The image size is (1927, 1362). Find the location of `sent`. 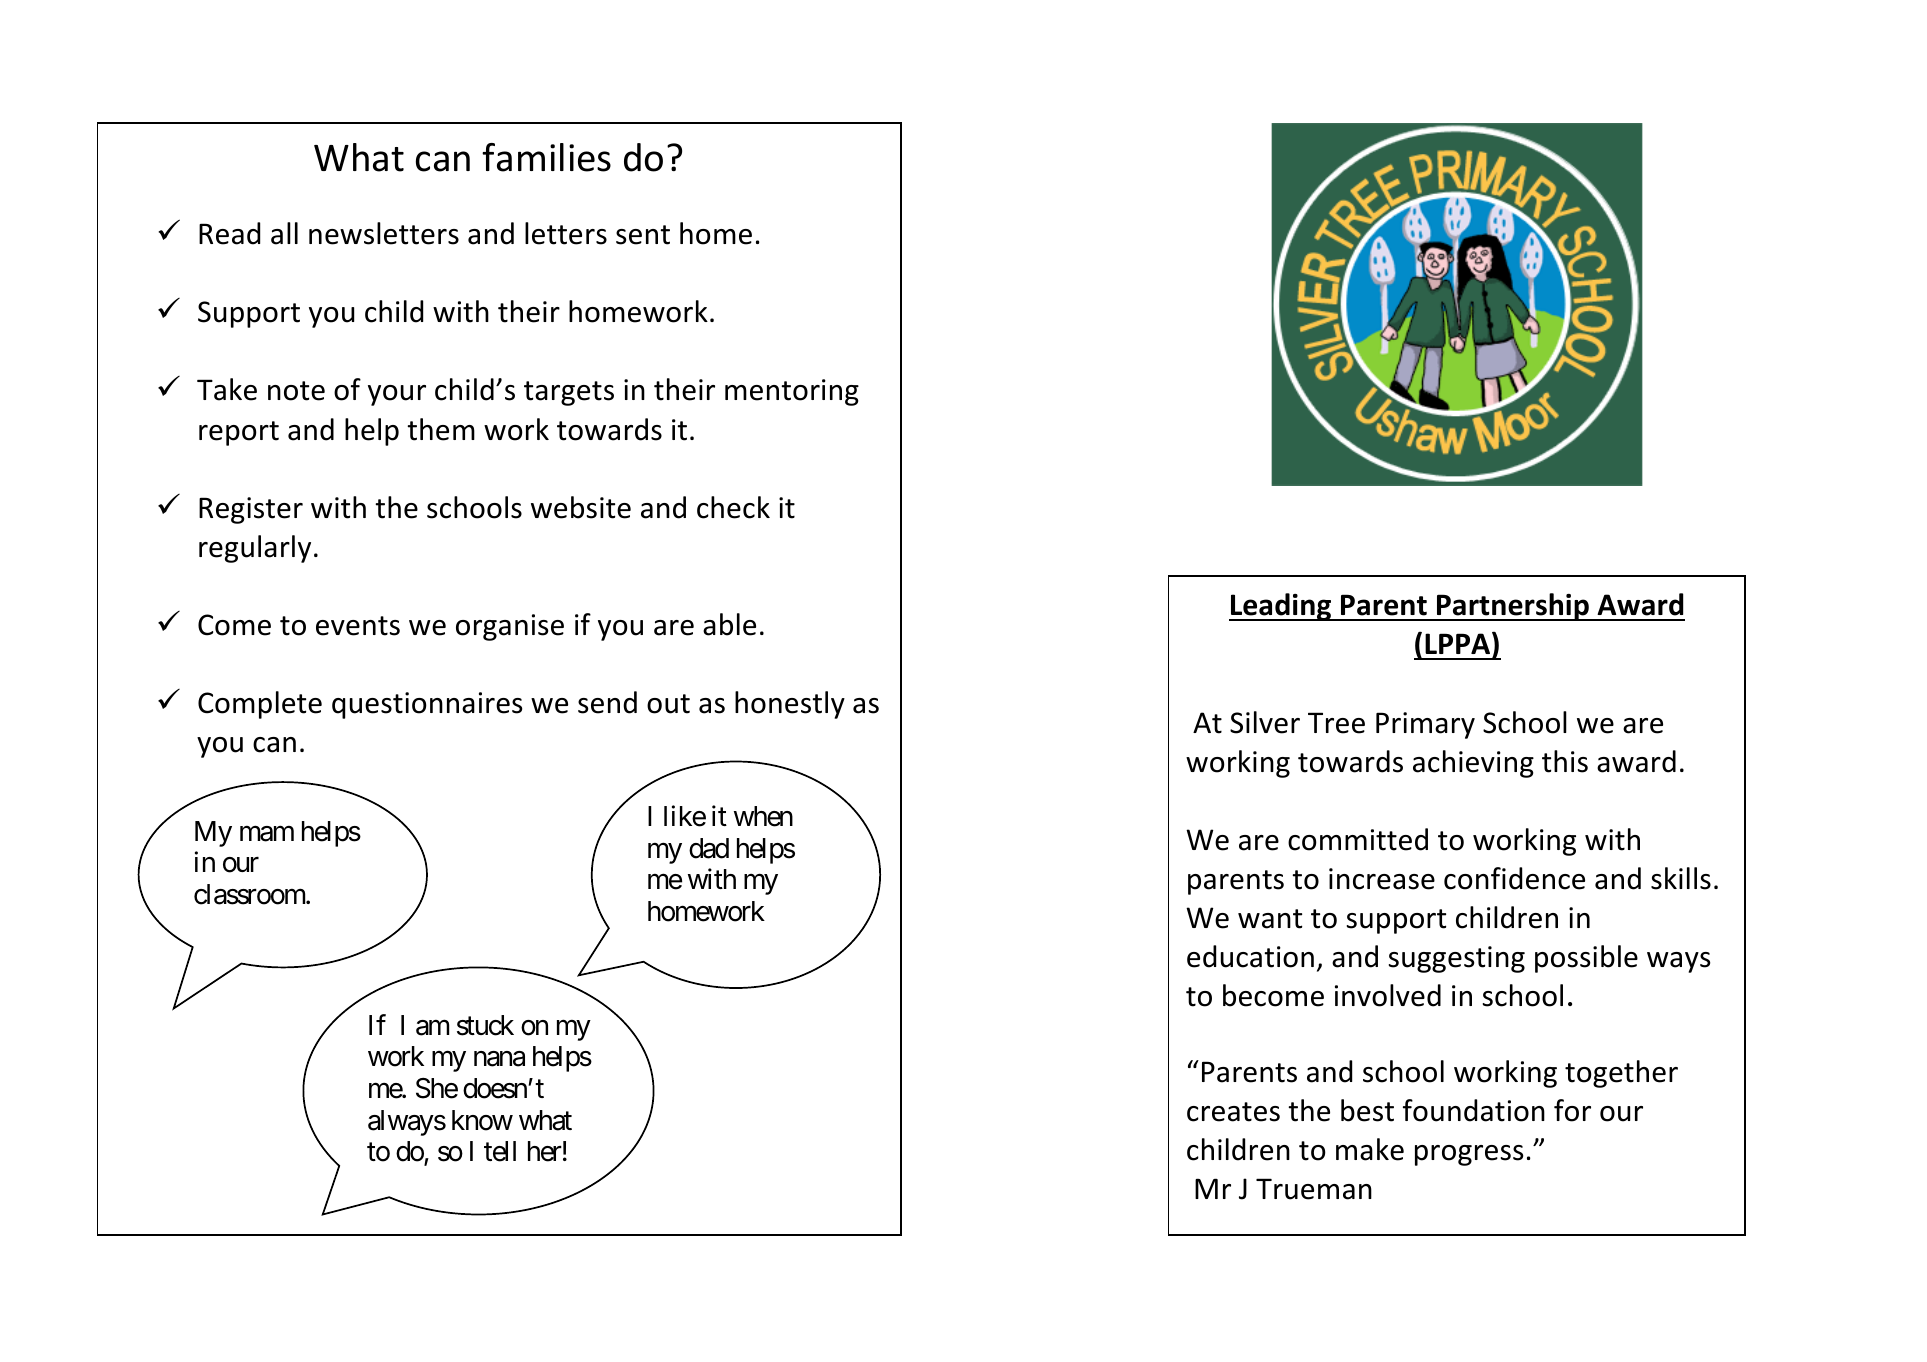

sent is located at coordinates (643, 235).
